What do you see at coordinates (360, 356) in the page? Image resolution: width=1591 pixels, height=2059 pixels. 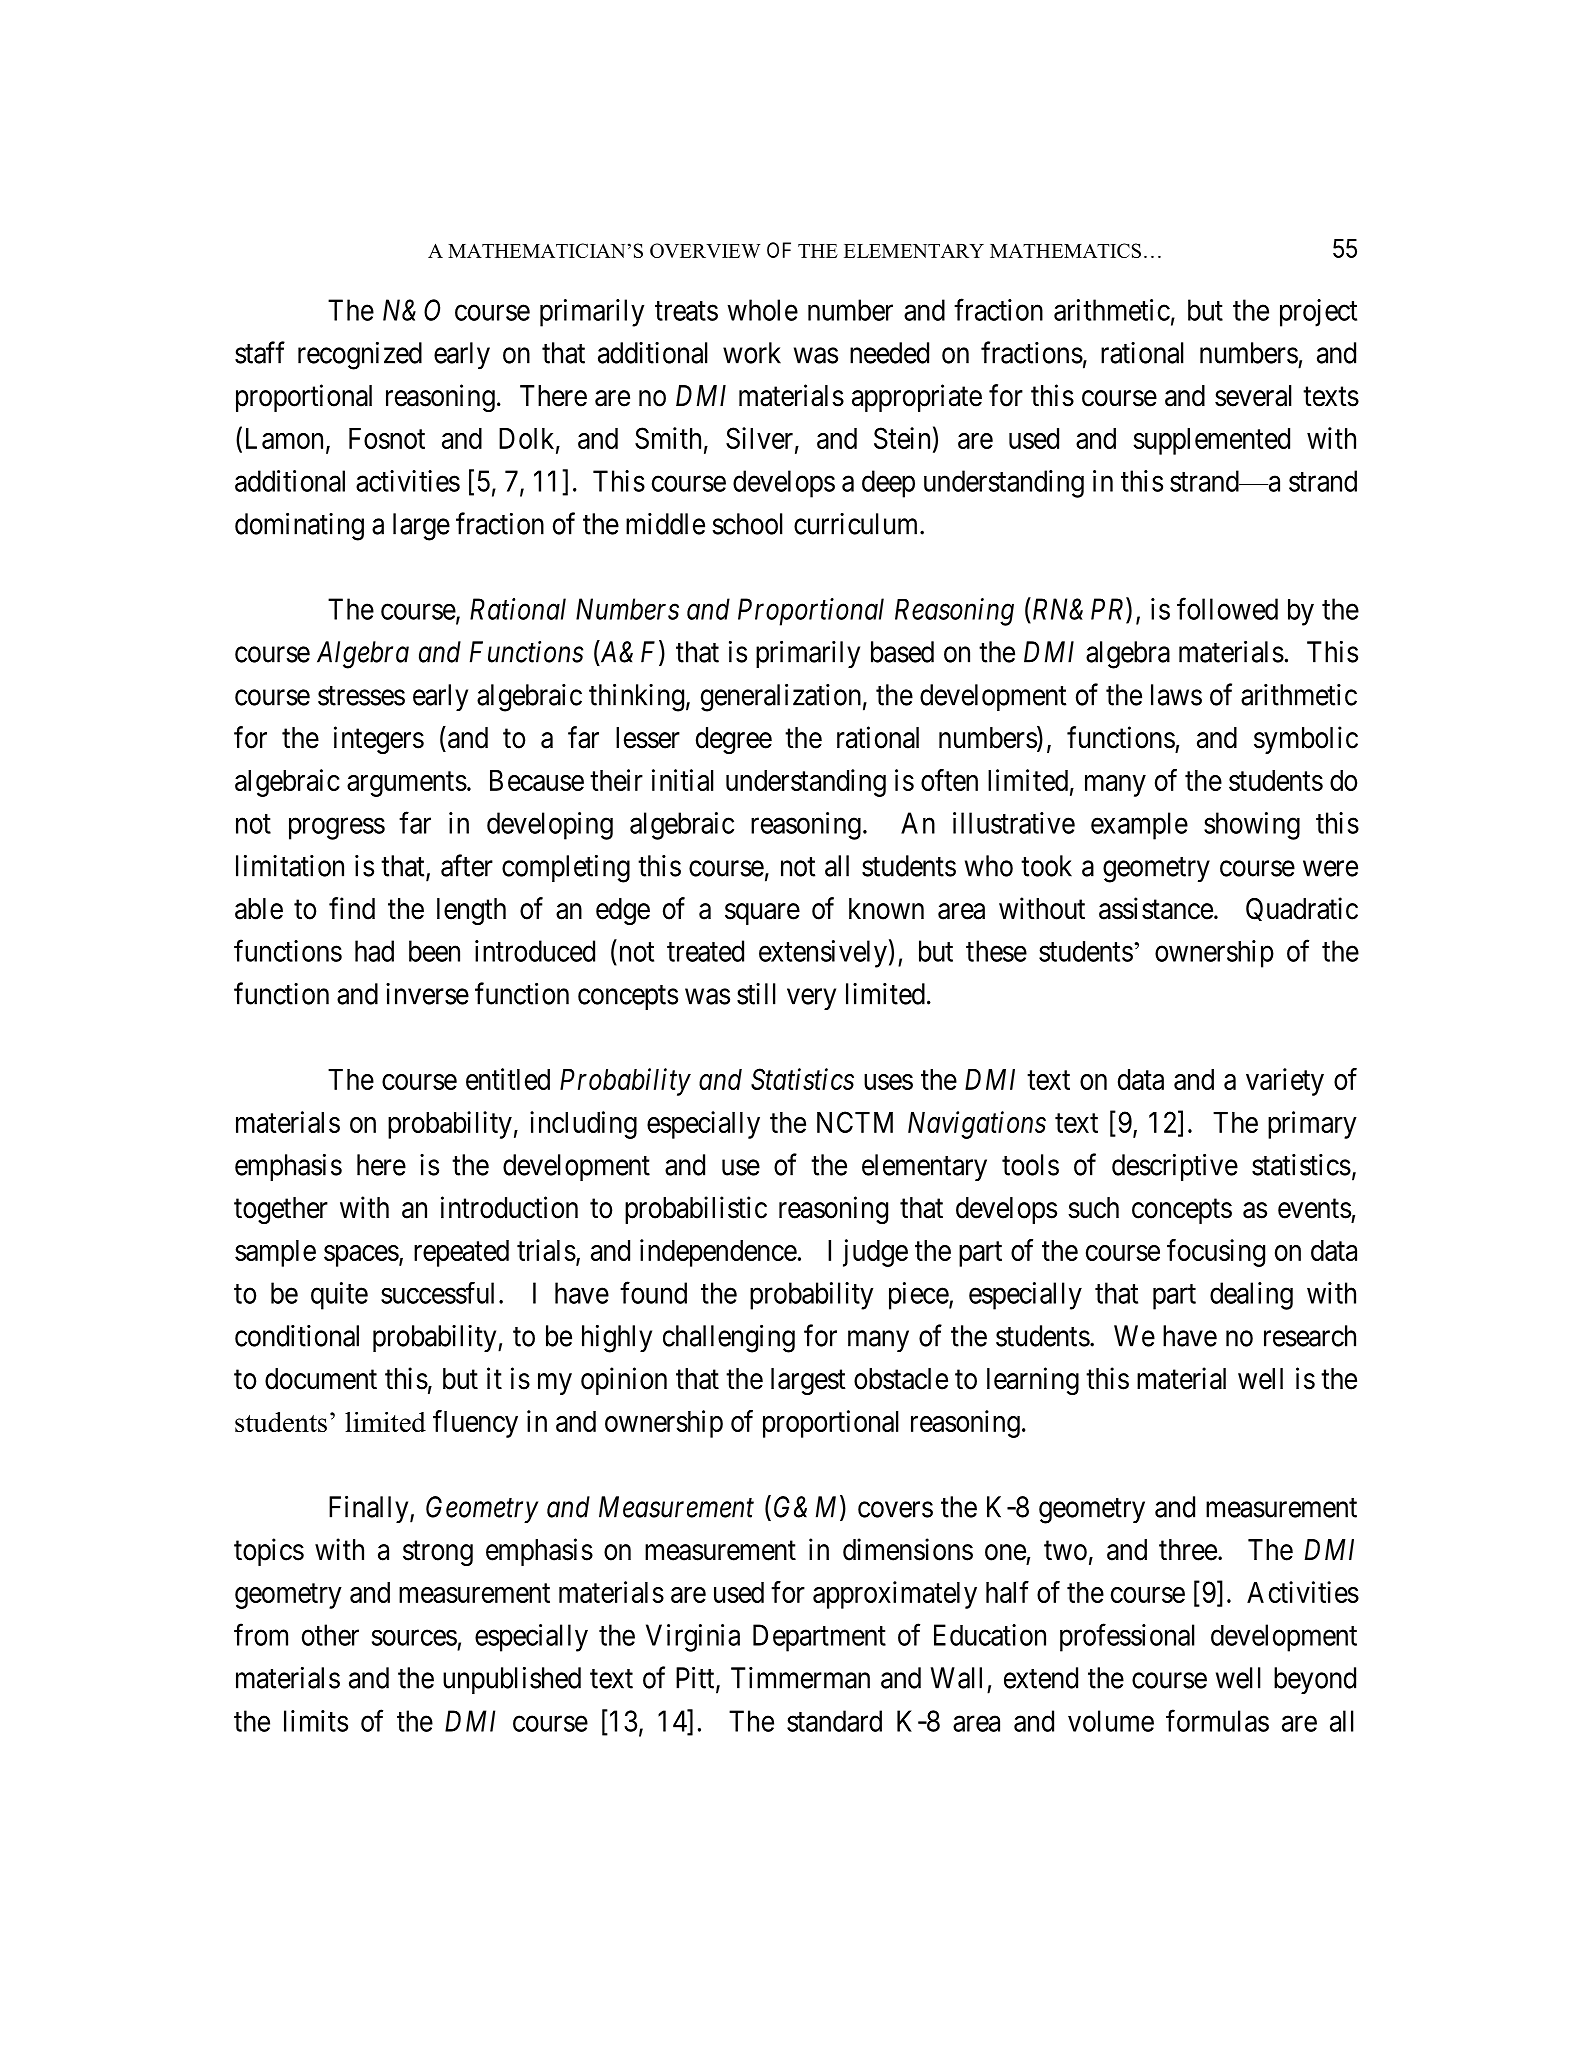 I see `recognized` at bounding box center [360, 356].
